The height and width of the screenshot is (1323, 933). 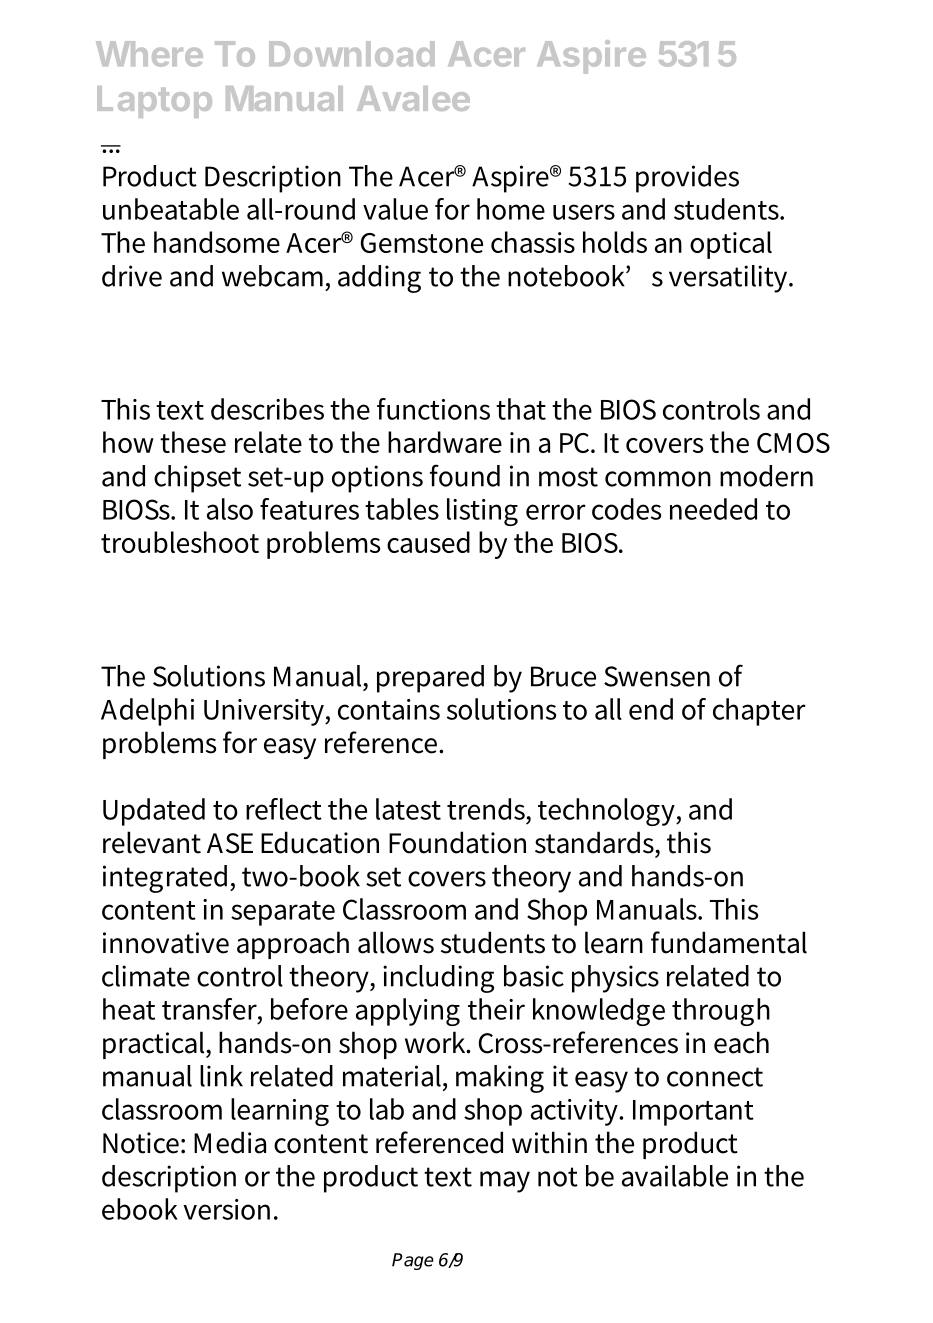 I want to click on Download, so click(x=352, y=54).
